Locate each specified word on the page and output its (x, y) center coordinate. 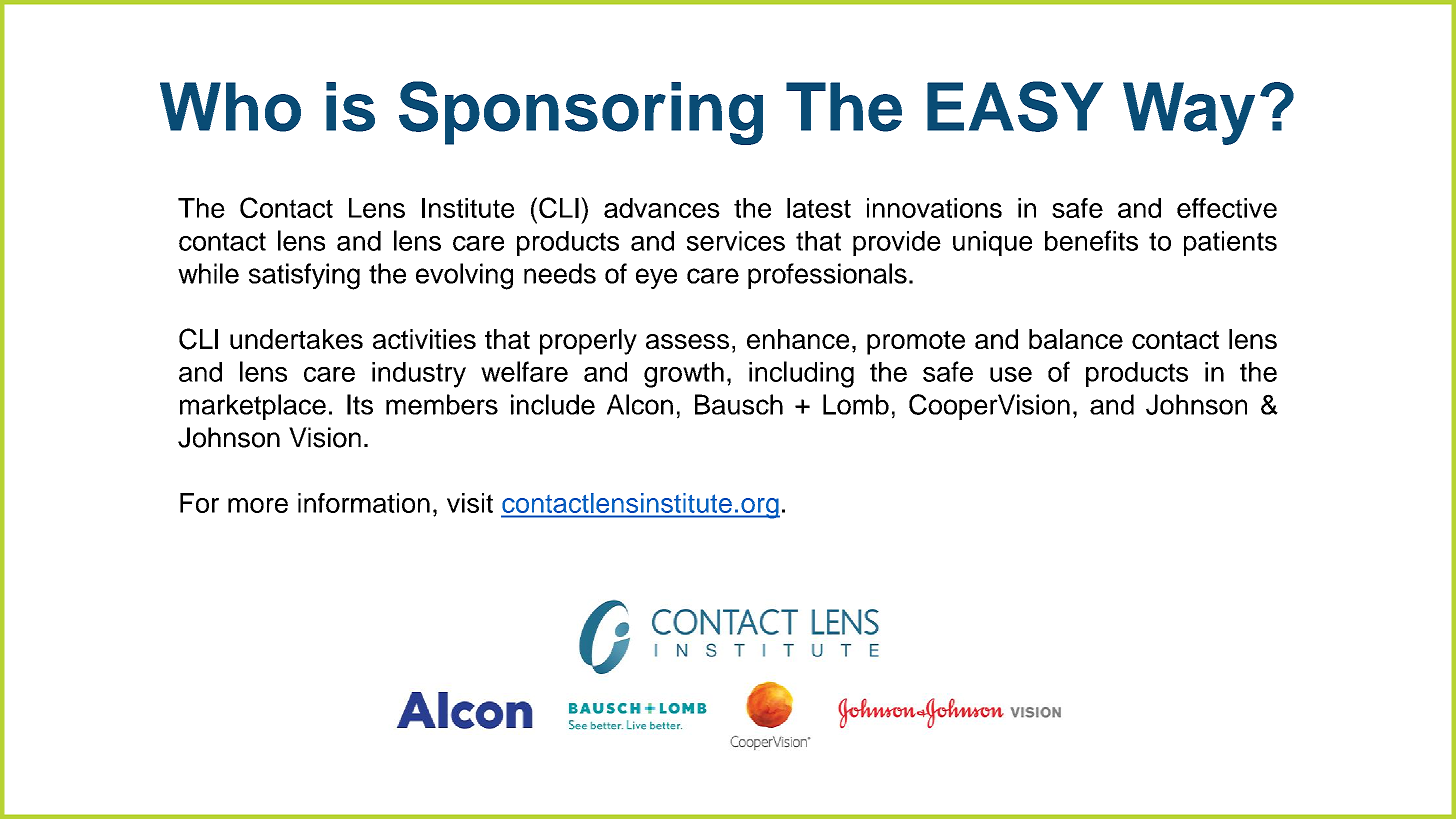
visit (470, 503)
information (364, 503)
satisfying (304, 276)
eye (656, 278)
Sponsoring (581, 113)
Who (230, 107)
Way (1189, 113)
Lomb (856, 404)
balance (1076, 339)
